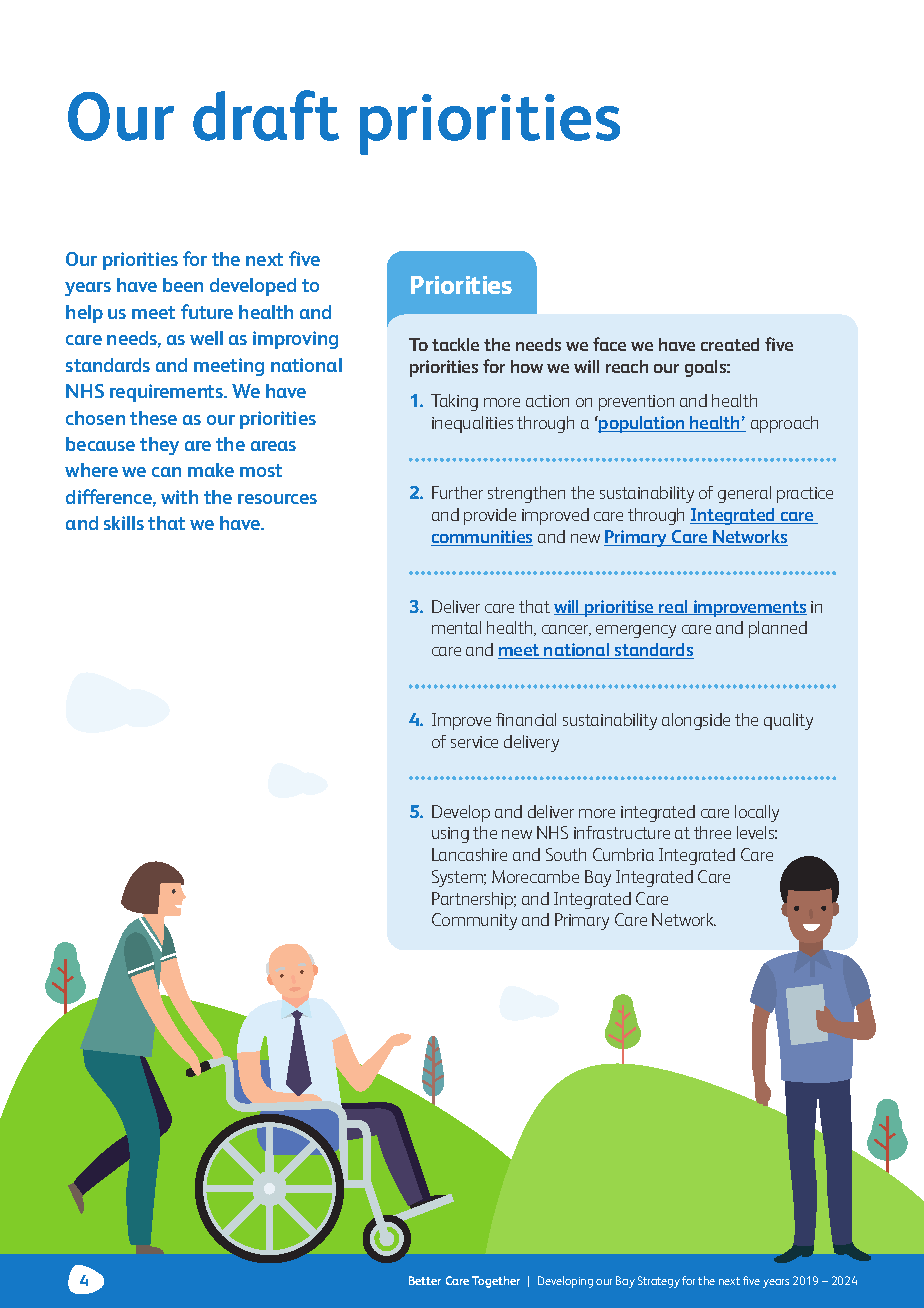 The width and height of the document is (924, 1308). What do you see at coordinates (744, 494) in the document?
I see `general` at bounding box center [744, 494].
